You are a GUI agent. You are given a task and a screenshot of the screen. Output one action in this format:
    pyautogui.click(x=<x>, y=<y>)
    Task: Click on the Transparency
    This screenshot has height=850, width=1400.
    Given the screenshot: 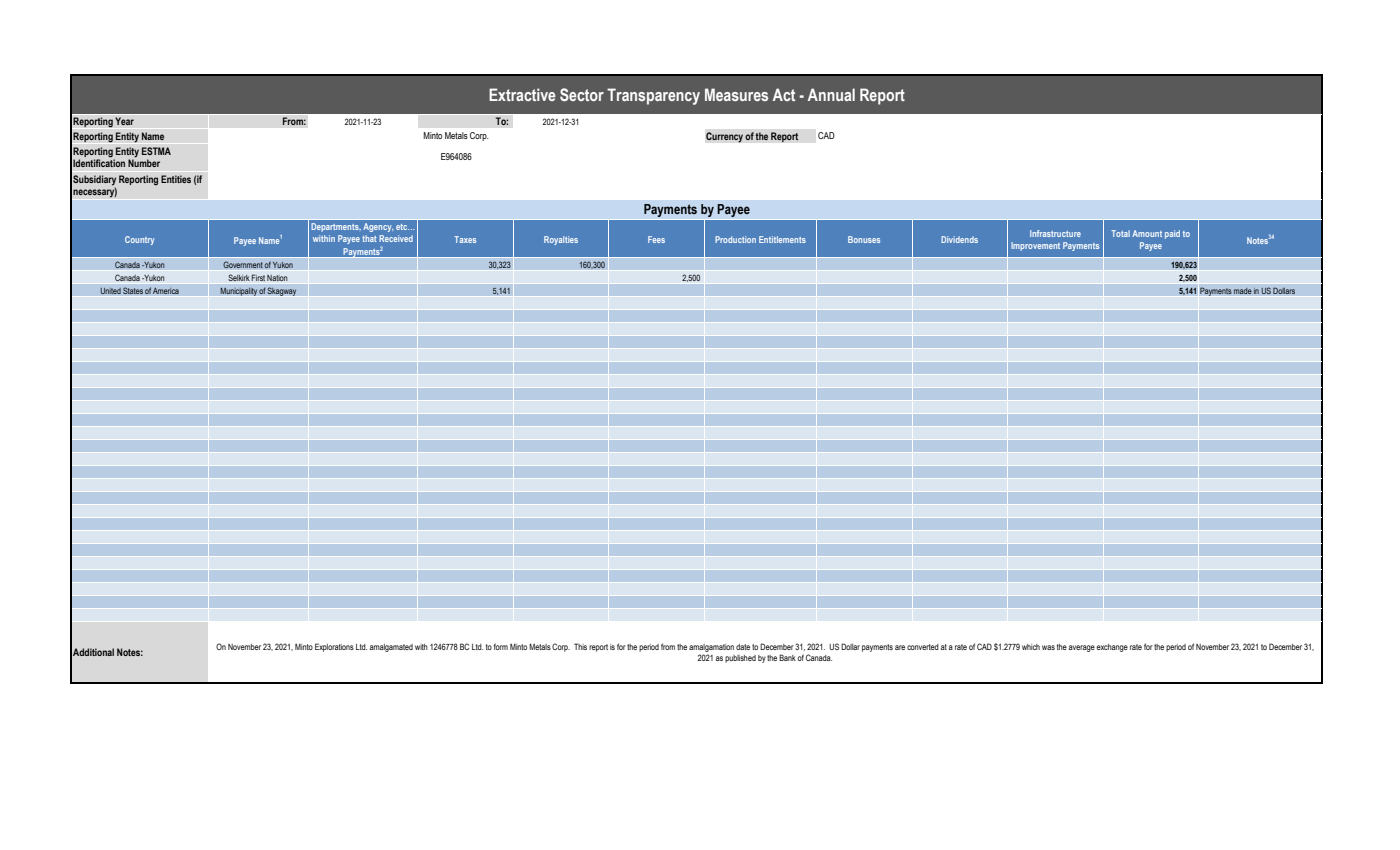 What is the action you would take?
    pyautogui.click(x=653, y=96)
